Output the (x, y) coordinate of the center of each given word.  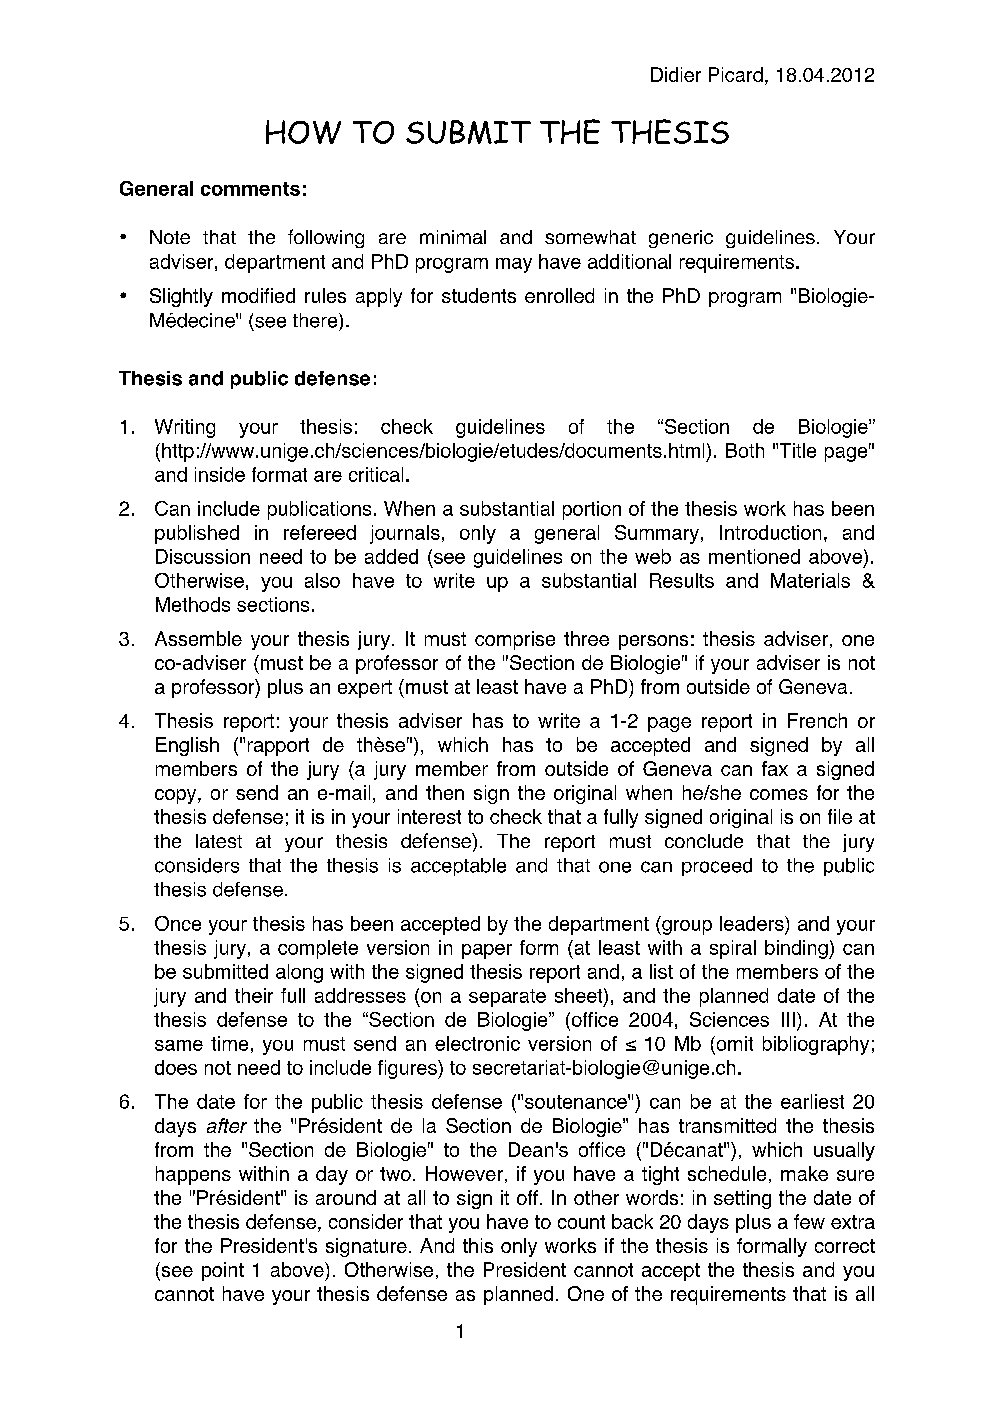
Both (745, 450)
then (445, 792)
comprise (515, 640)
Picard (736, 74)
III (788, 1019)
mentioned (754, 556)
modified (258, 295)
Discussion (203, 556)
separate (507, 998)
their (254, 995)
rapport (278, 747)
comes (779, 794)
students (479, 295)
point (223, 1271)
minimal (453, 237)
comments (250, 189)
